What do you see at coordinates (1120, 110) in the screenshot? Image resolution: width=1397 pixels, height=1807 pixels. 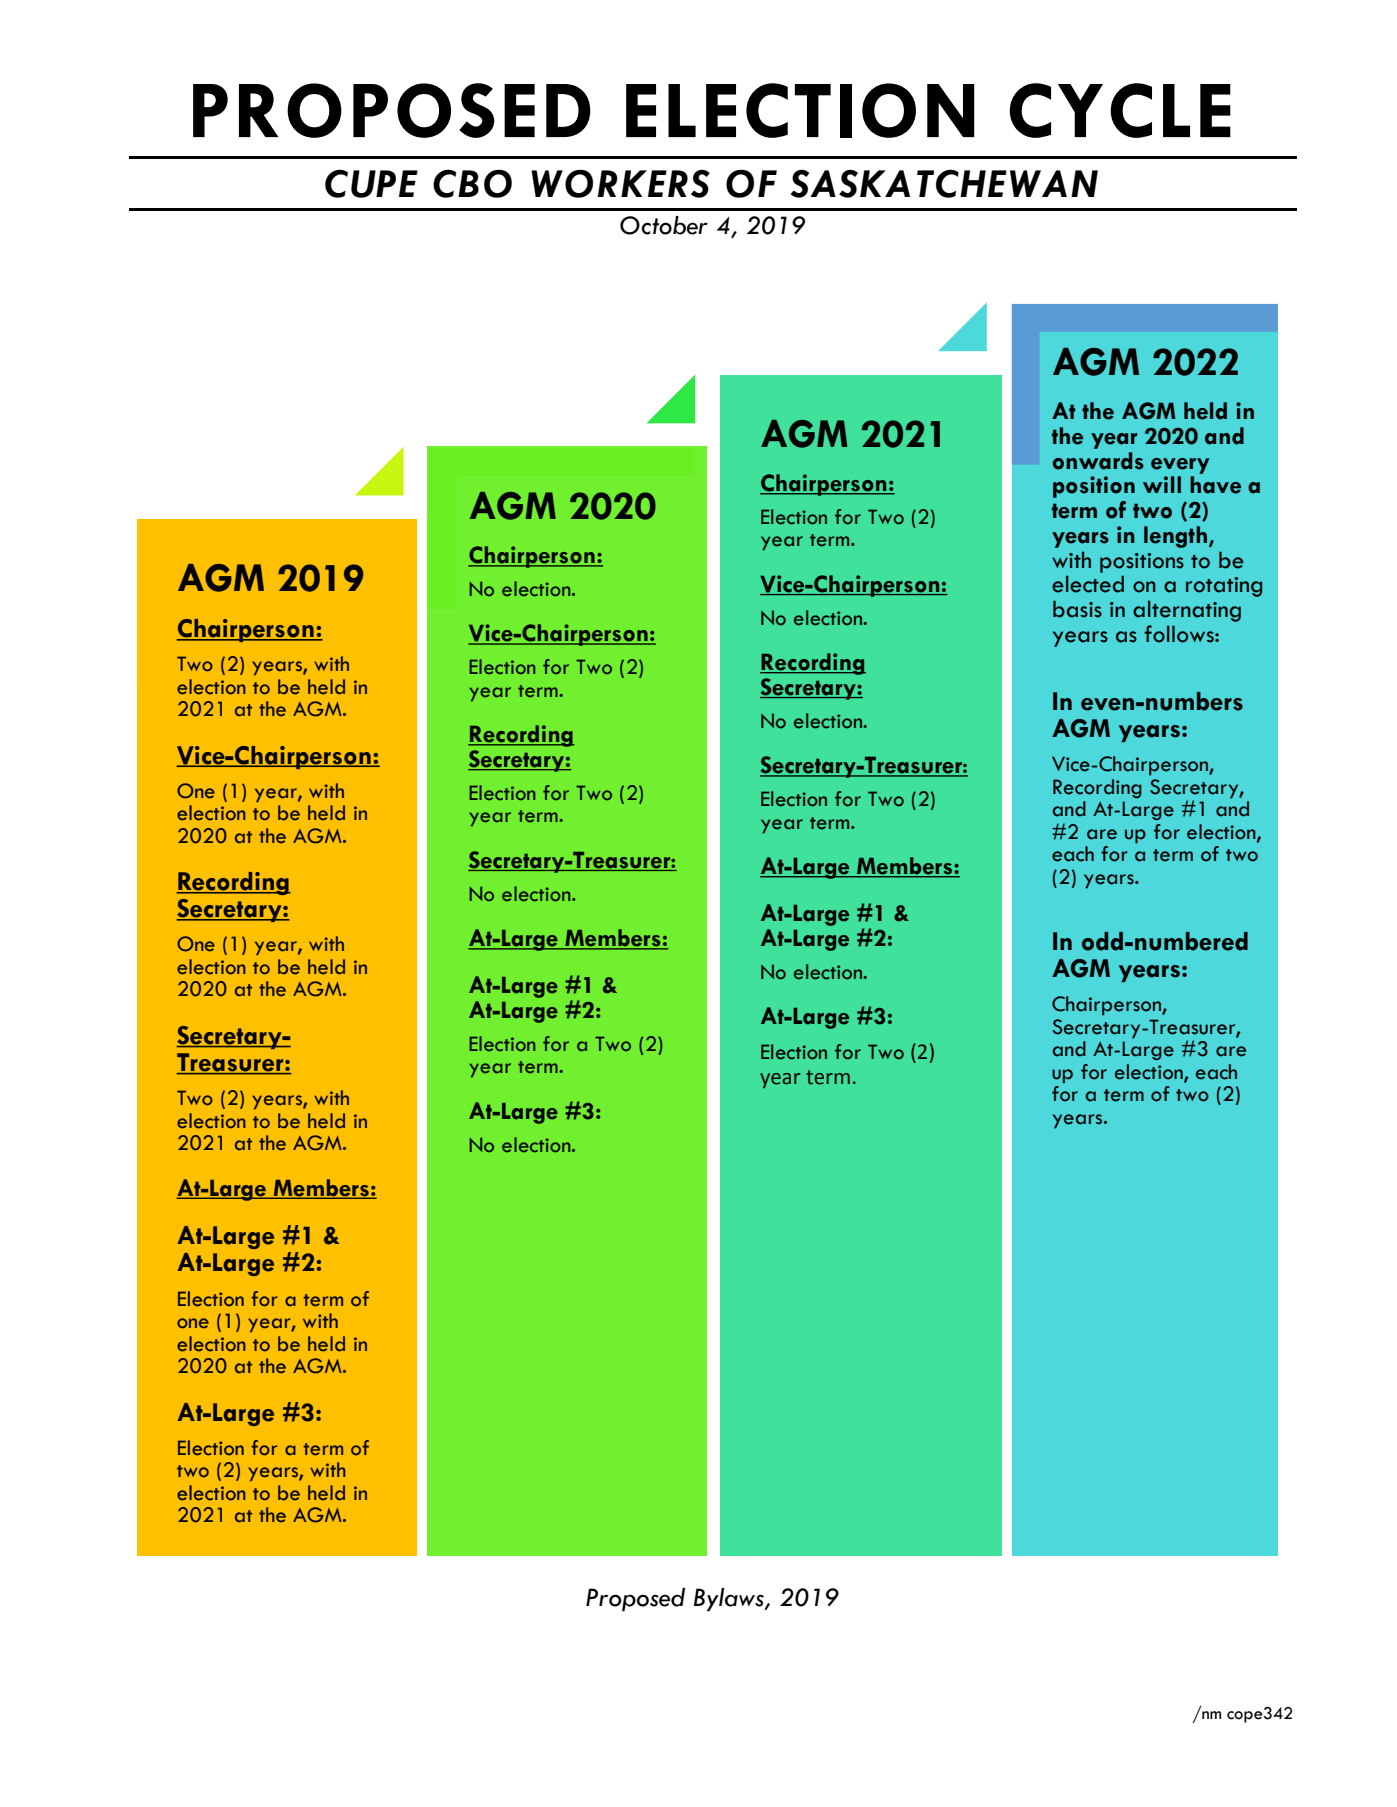 I see `CYCLE` at bounding box center [1120, 110].
